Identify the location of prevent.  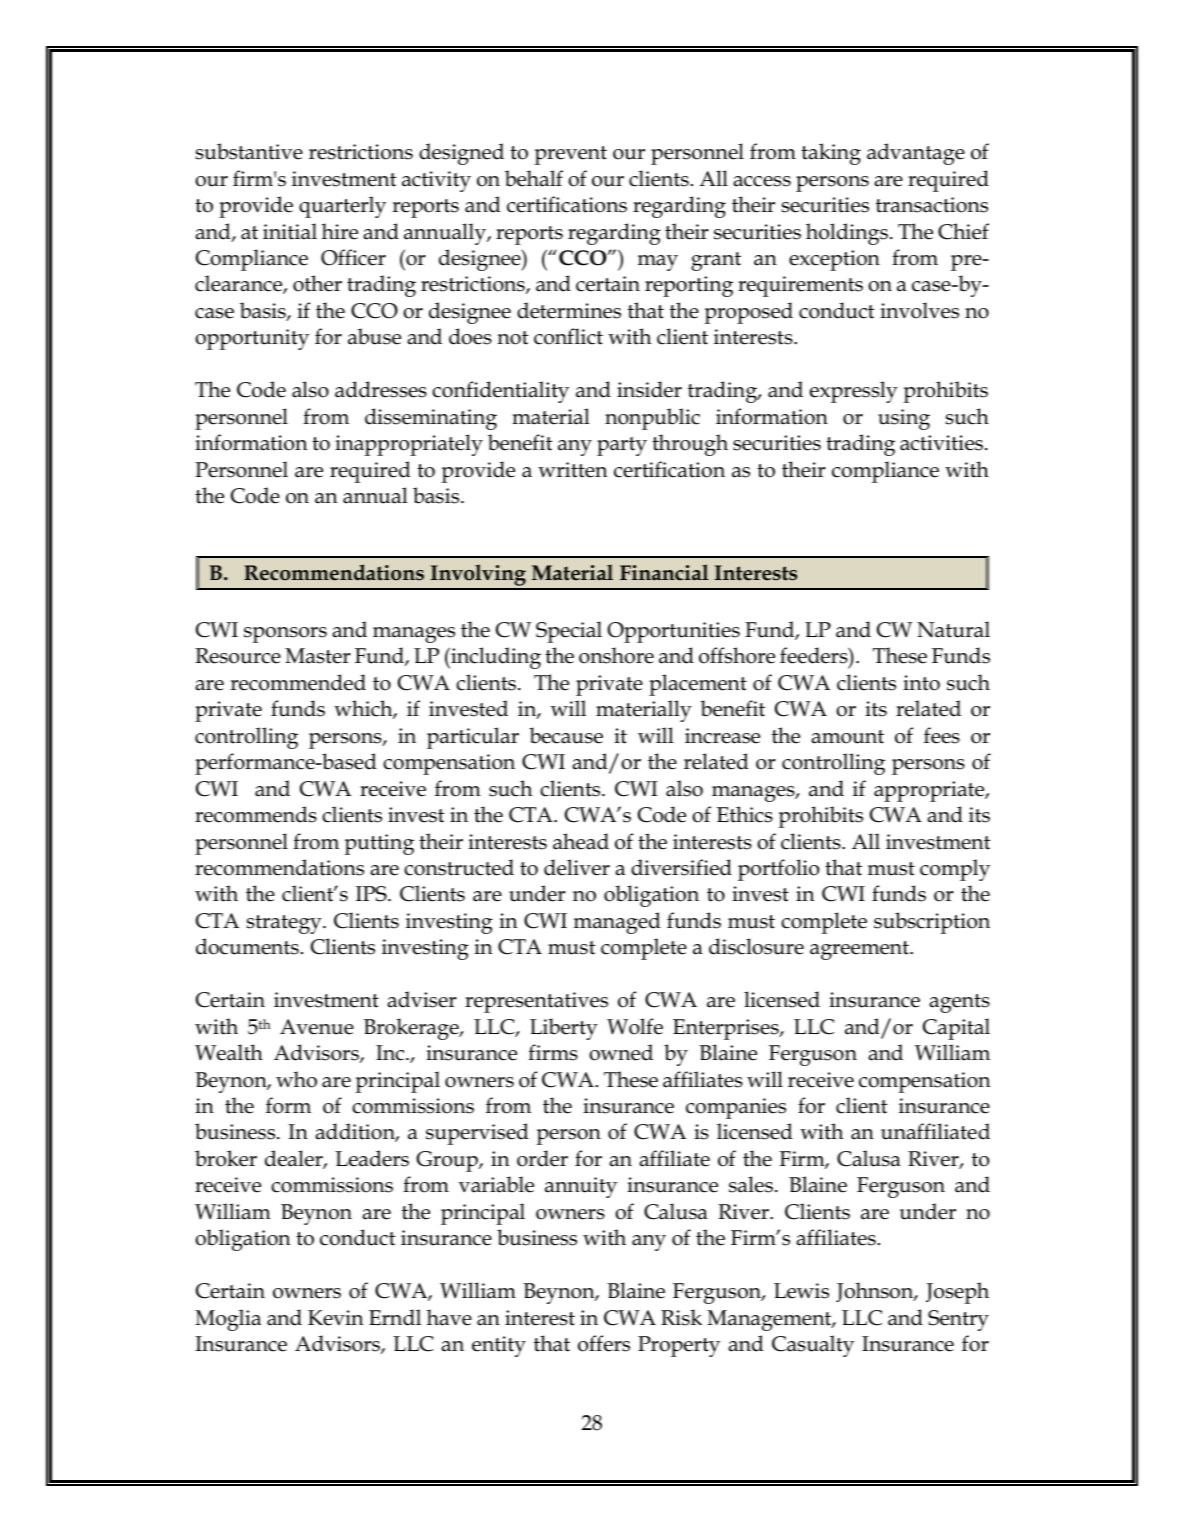
(570, 155).
